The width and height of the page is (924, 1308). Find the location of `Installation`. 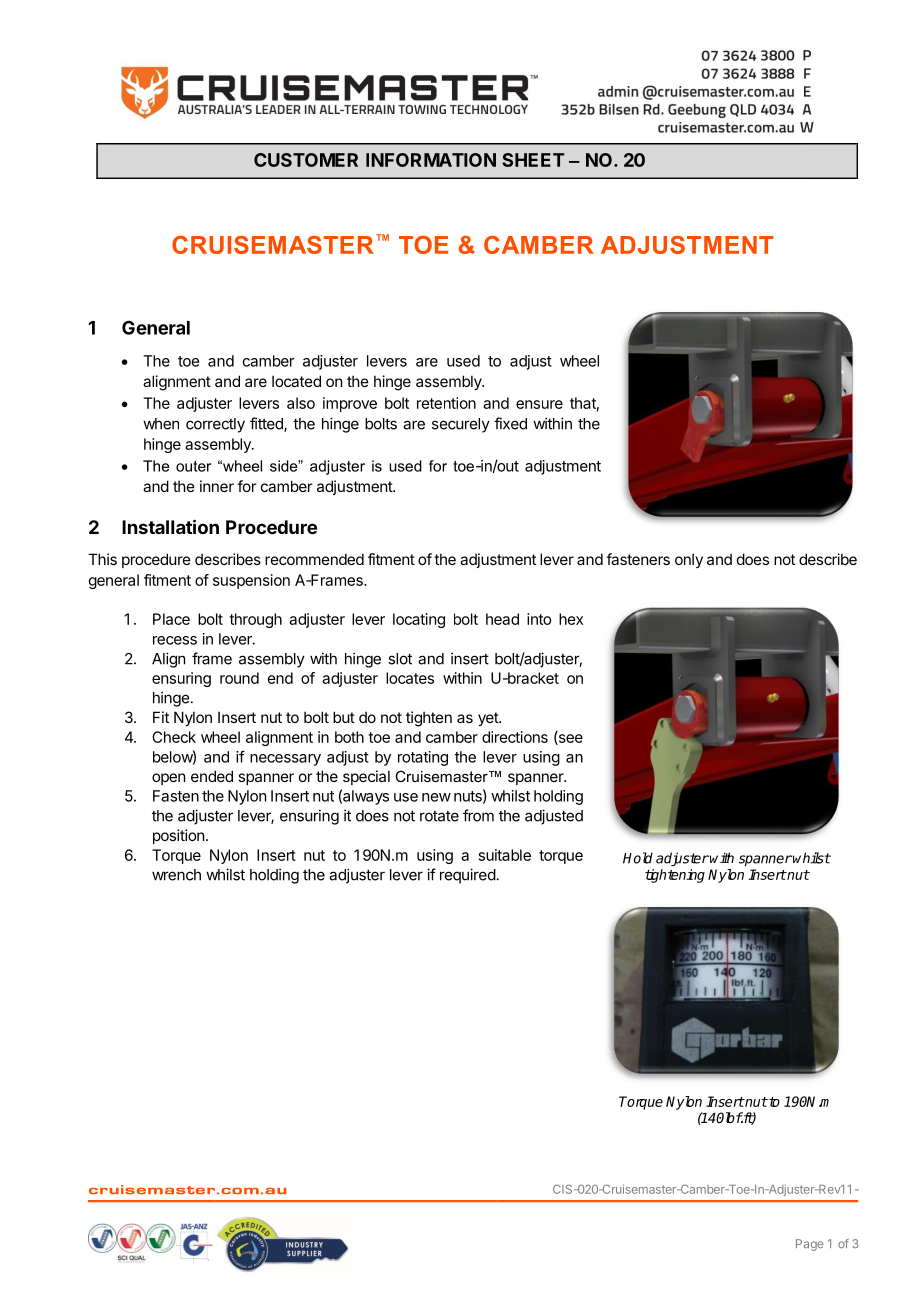

Installation is located at coordinates (170, 526).
